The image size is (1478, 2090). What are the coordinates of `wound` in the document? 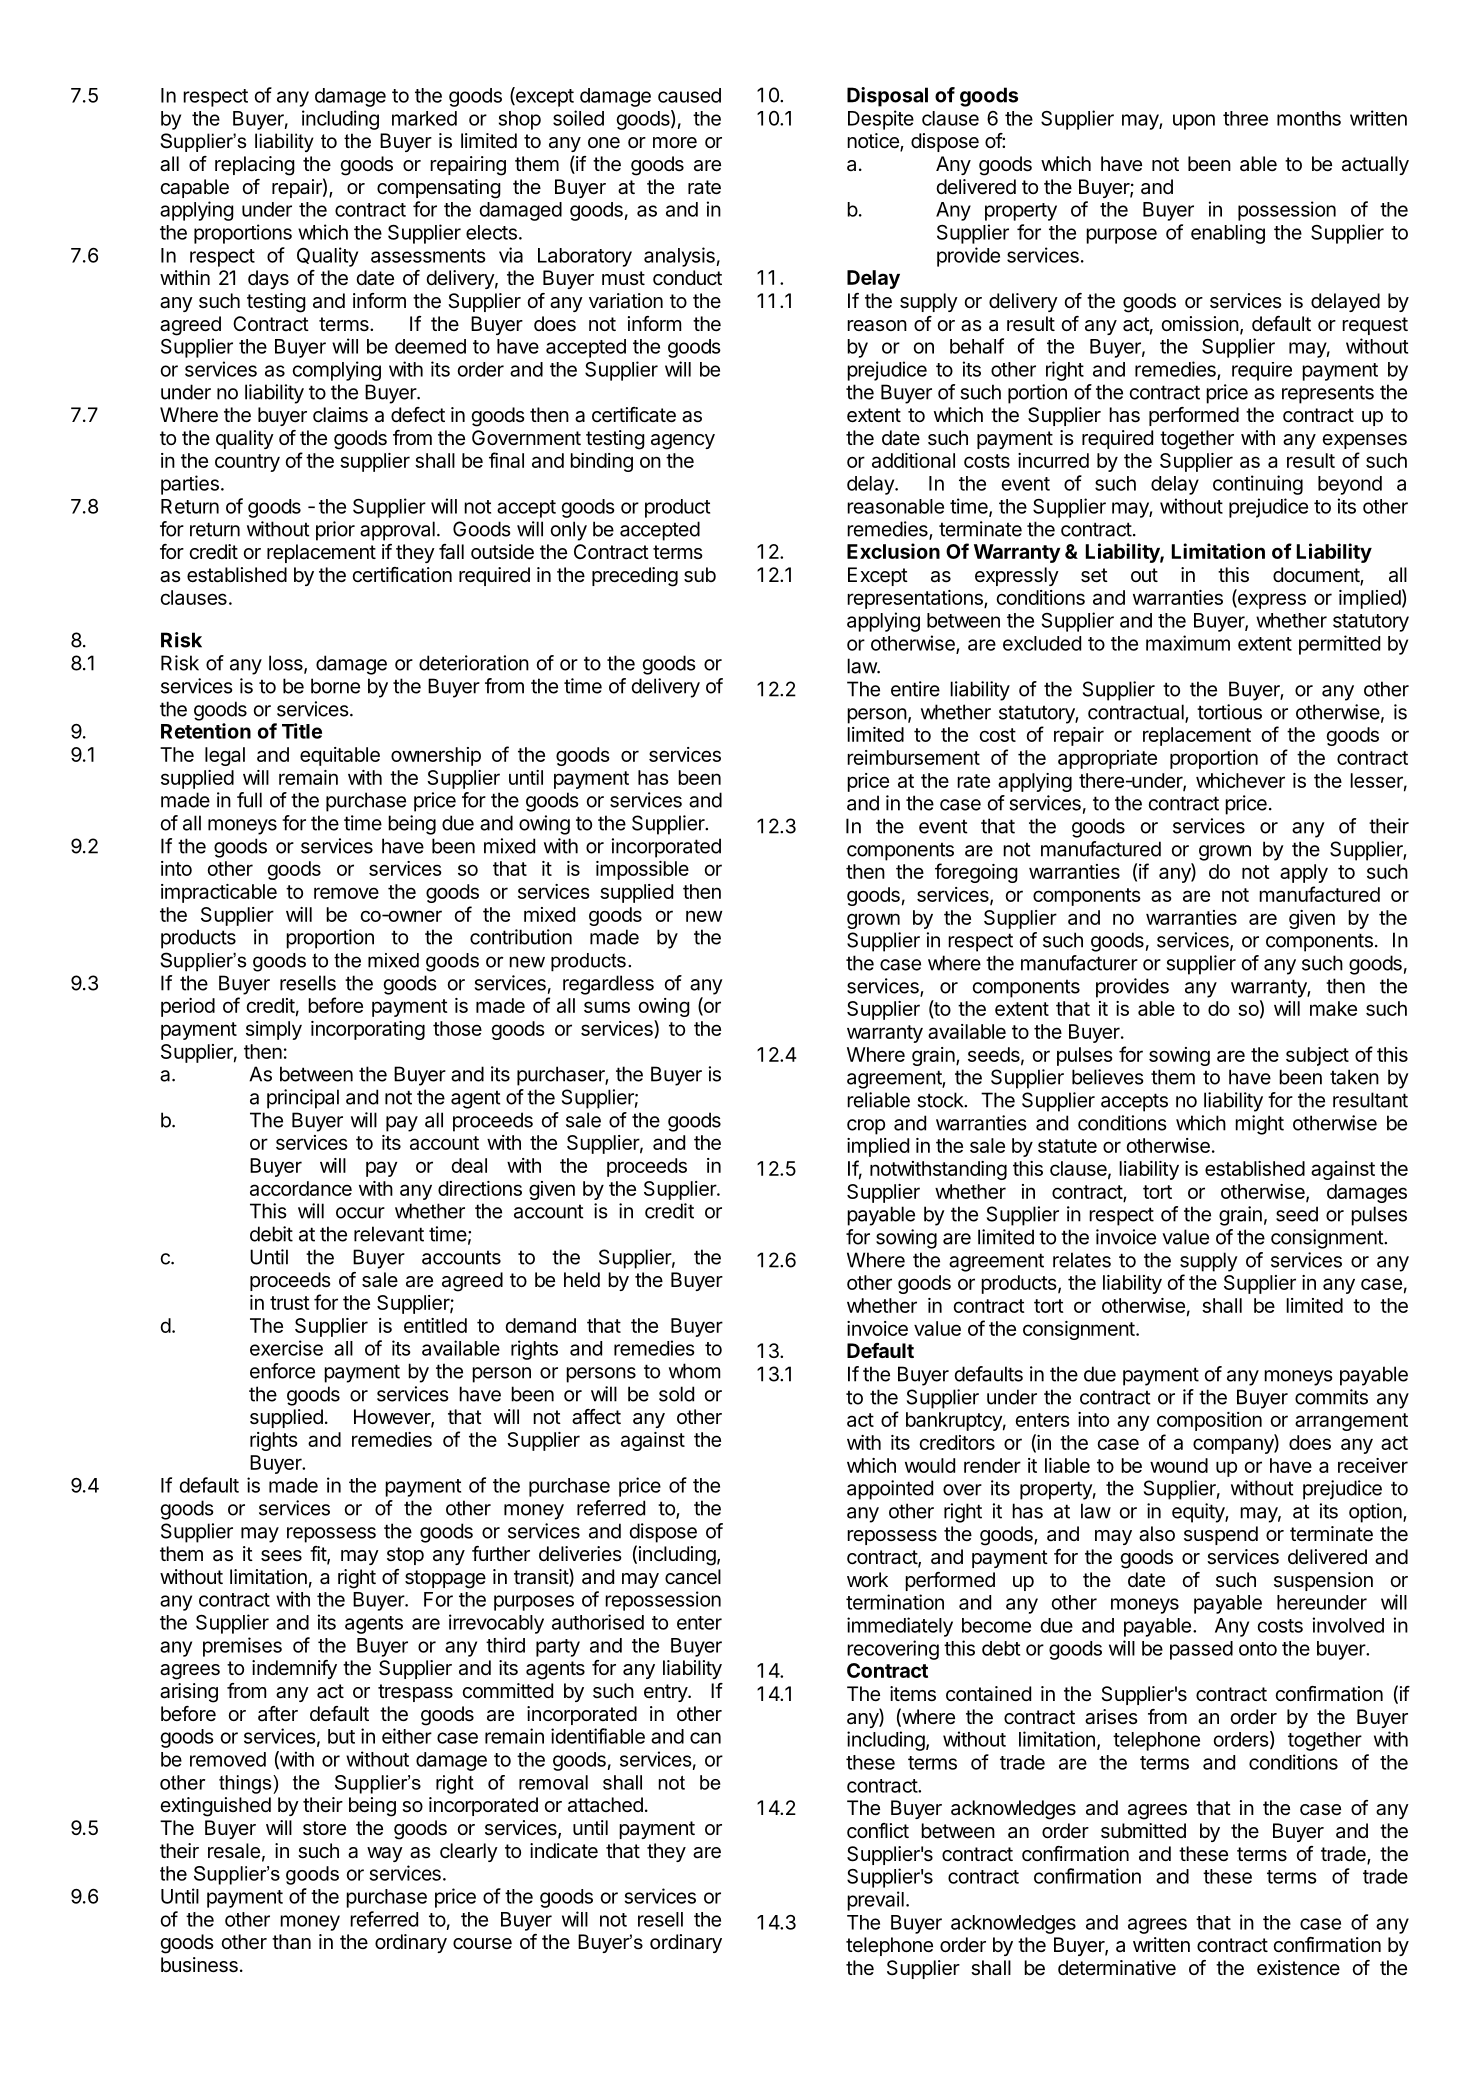 It's located at (1179, 1465).
